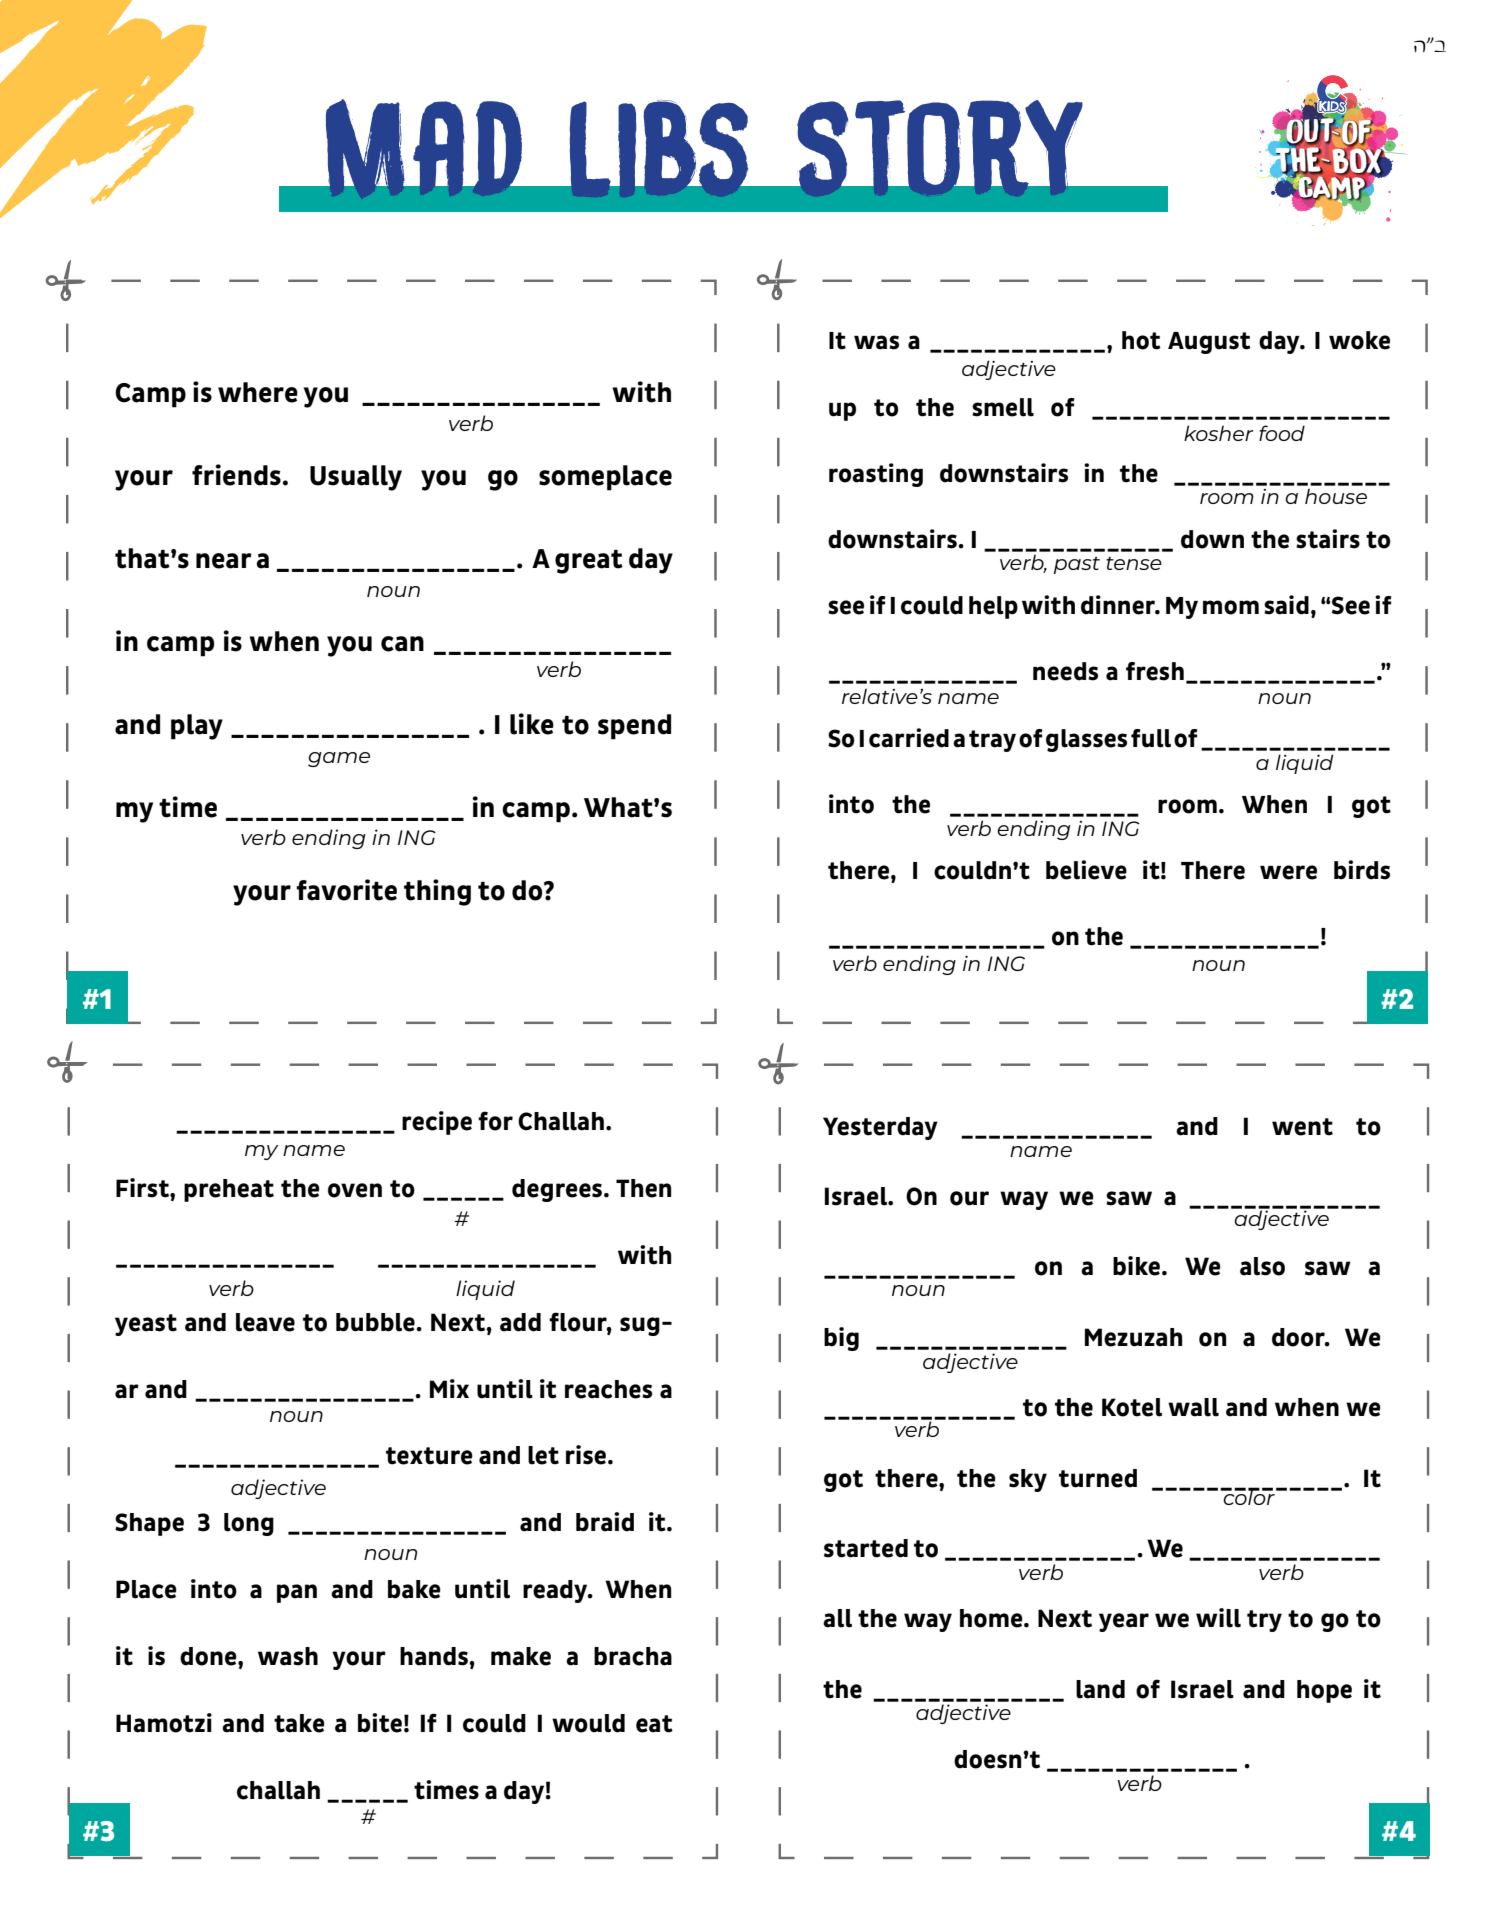 This document has width=1486, height=1923. I want to click on full, so click(1151, 738).
